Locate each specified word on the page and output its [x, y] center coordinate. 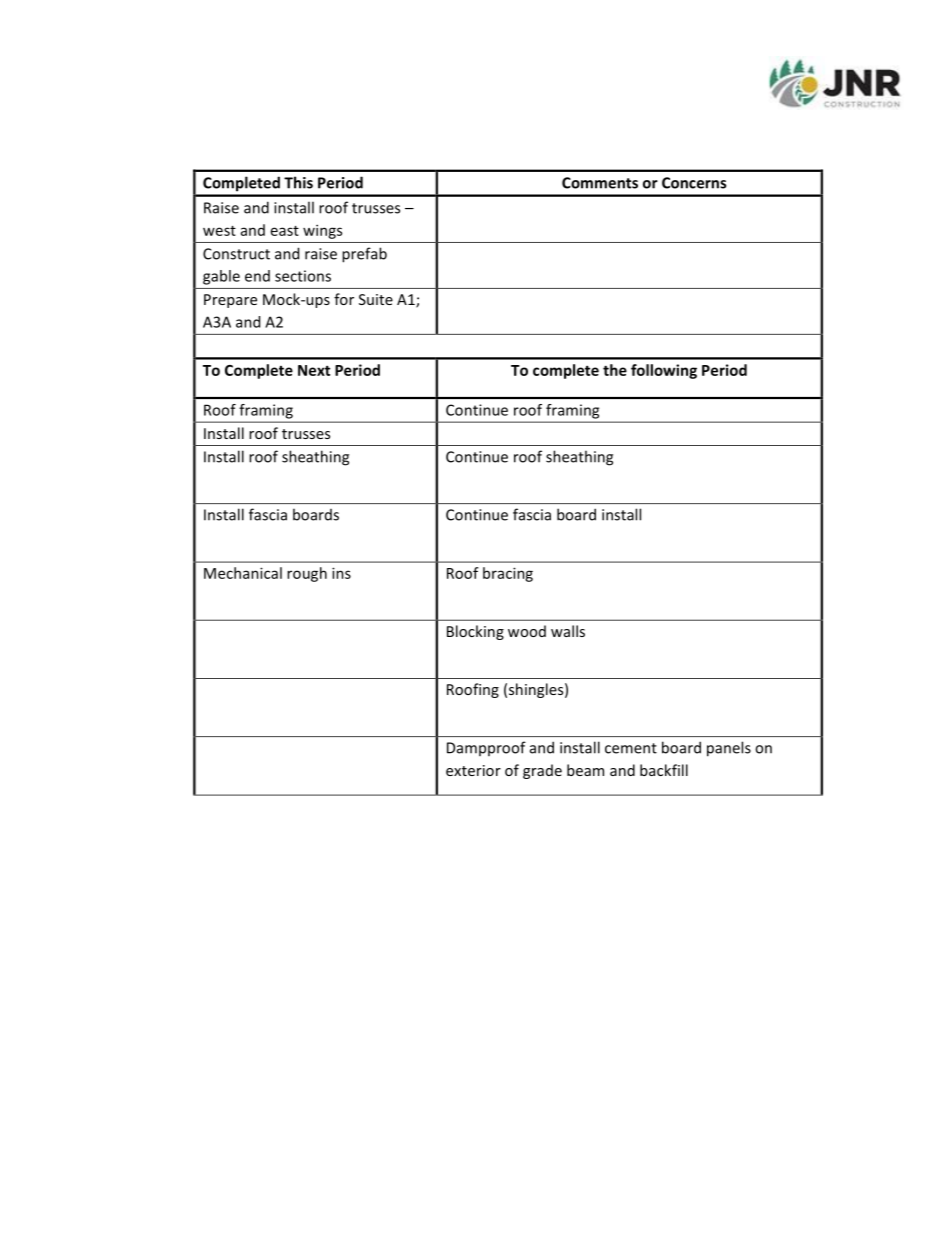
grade [542, 771]
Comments [600, 183]
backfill [664, 770]
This [298, 182]
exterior [473, 770]
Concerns [694, 183]
